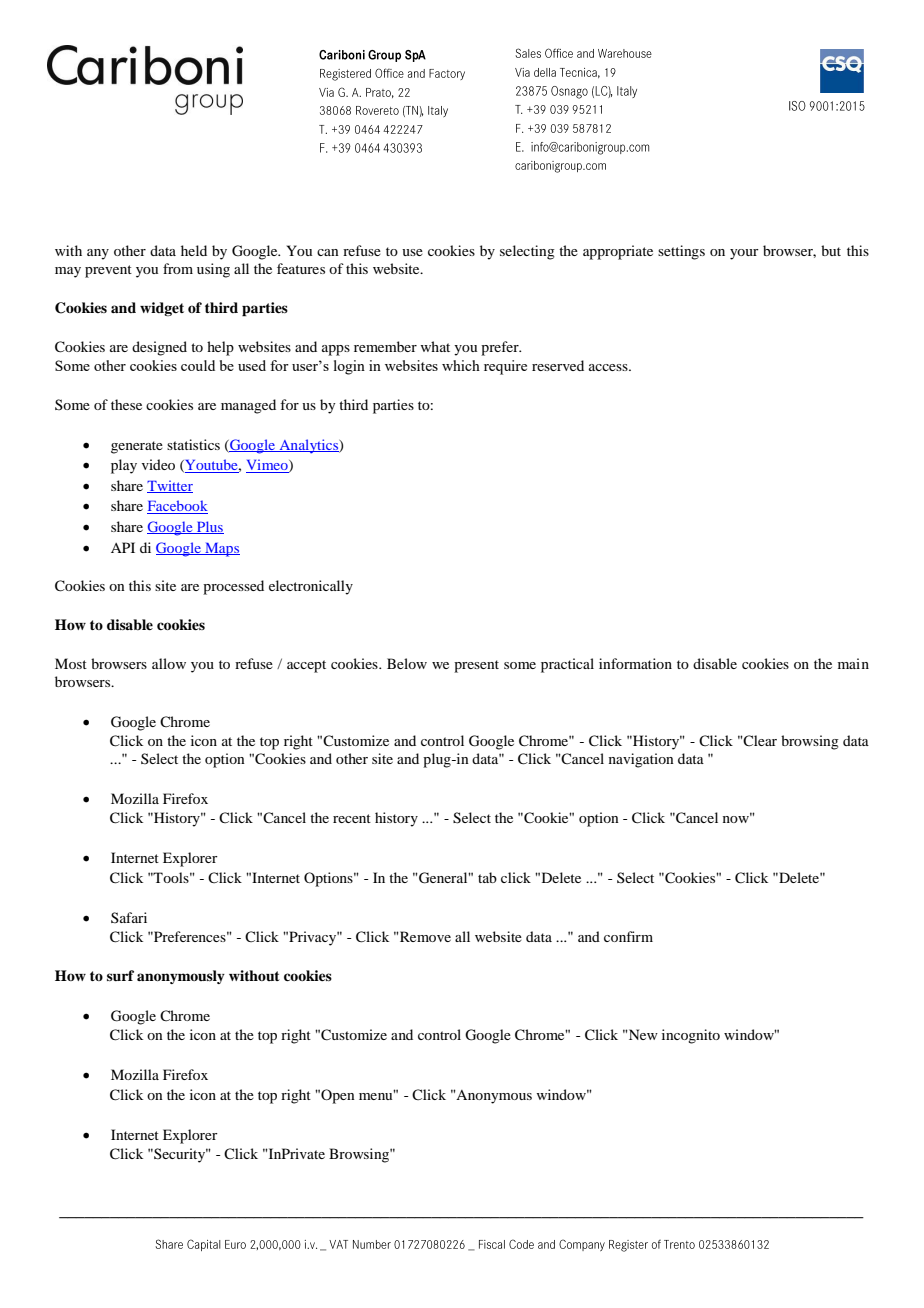 This page has height=1308, width=924. What do you see at coordinates (853, 663) in the page?
I see `main` at bounding box center [853, 663].
